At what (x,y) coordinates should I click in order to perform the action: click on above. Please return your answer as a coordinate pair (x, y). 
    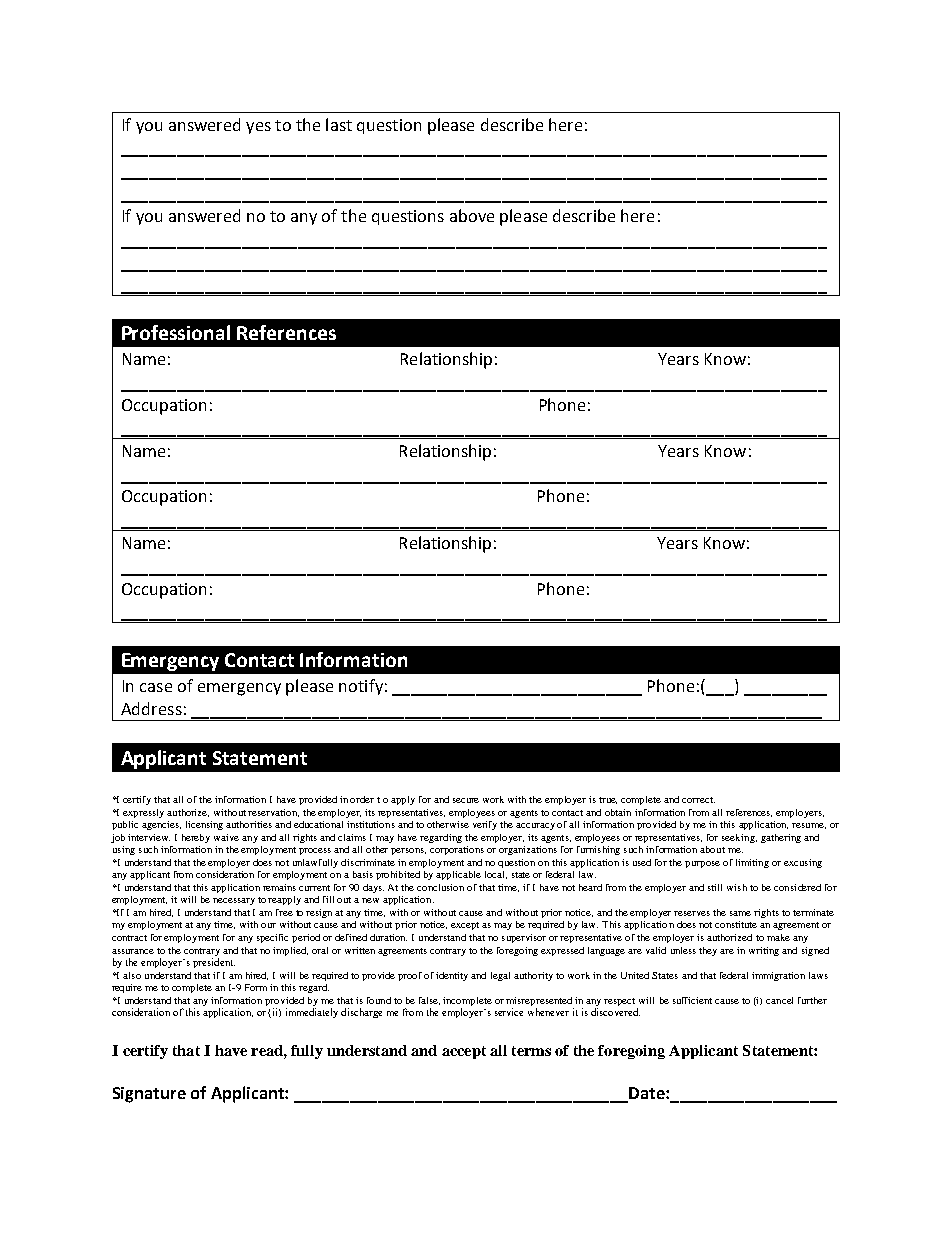
    Looking at the image, I should click on (472, 215).
